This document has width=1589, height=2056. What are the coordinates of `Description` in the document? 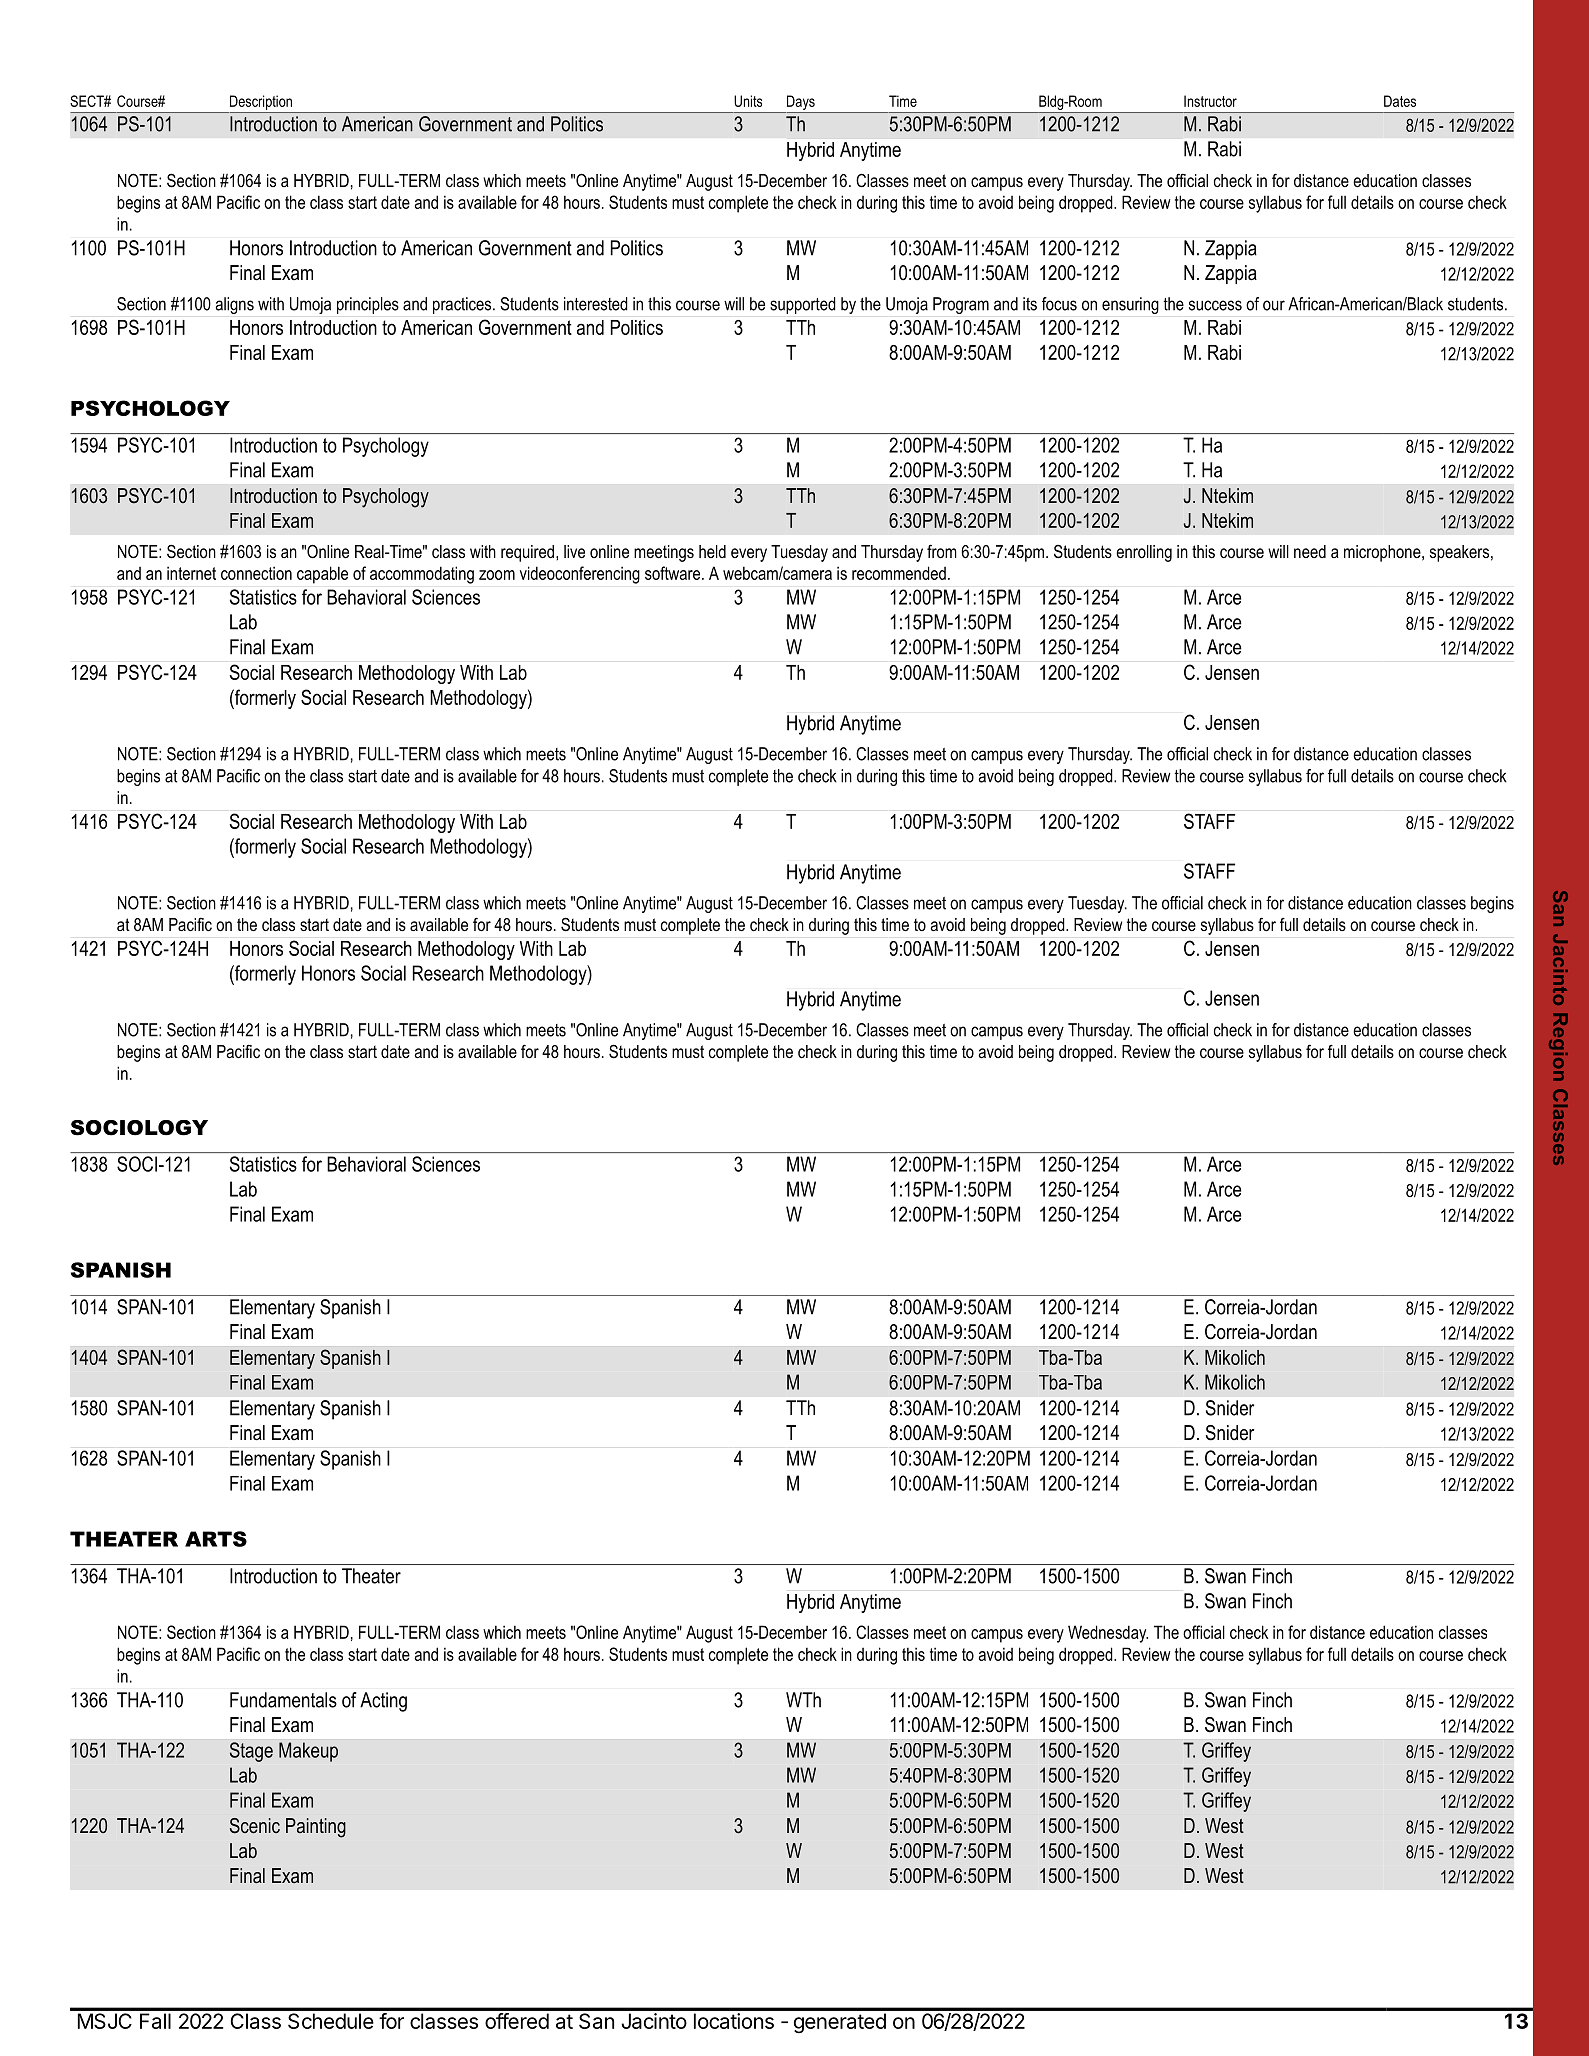 It's located at (261, 102).
